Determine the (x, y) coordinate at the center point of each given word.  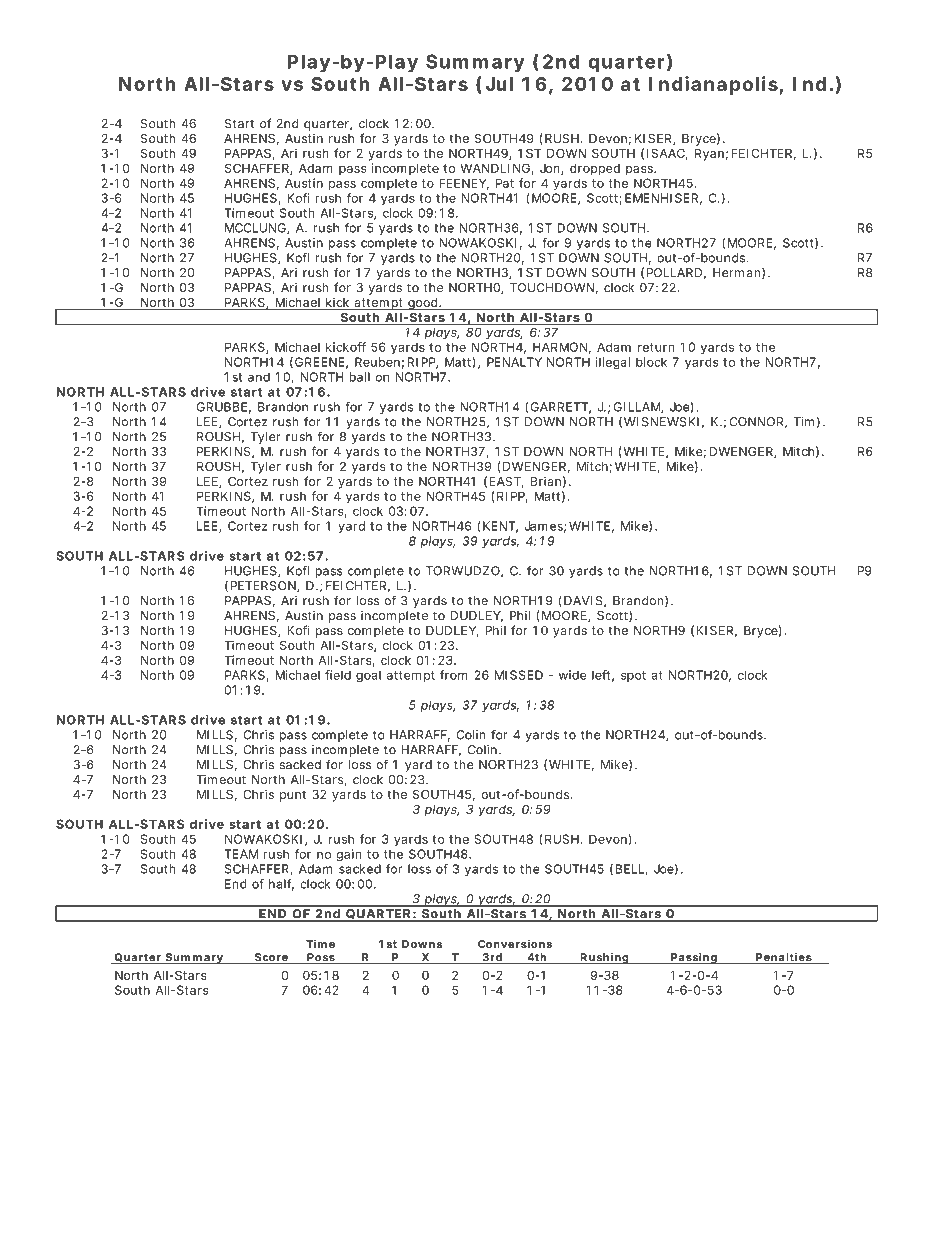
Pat (505, 183)
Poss (321, 958)
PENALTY (514, 362)
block (651, 362)
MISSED (519, 675)
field (338, 675)
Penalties (784, 958)
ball (359, 377)
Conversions (515, 943)
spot (633, 676)
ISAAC (667, 154)
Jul (499, 84)
